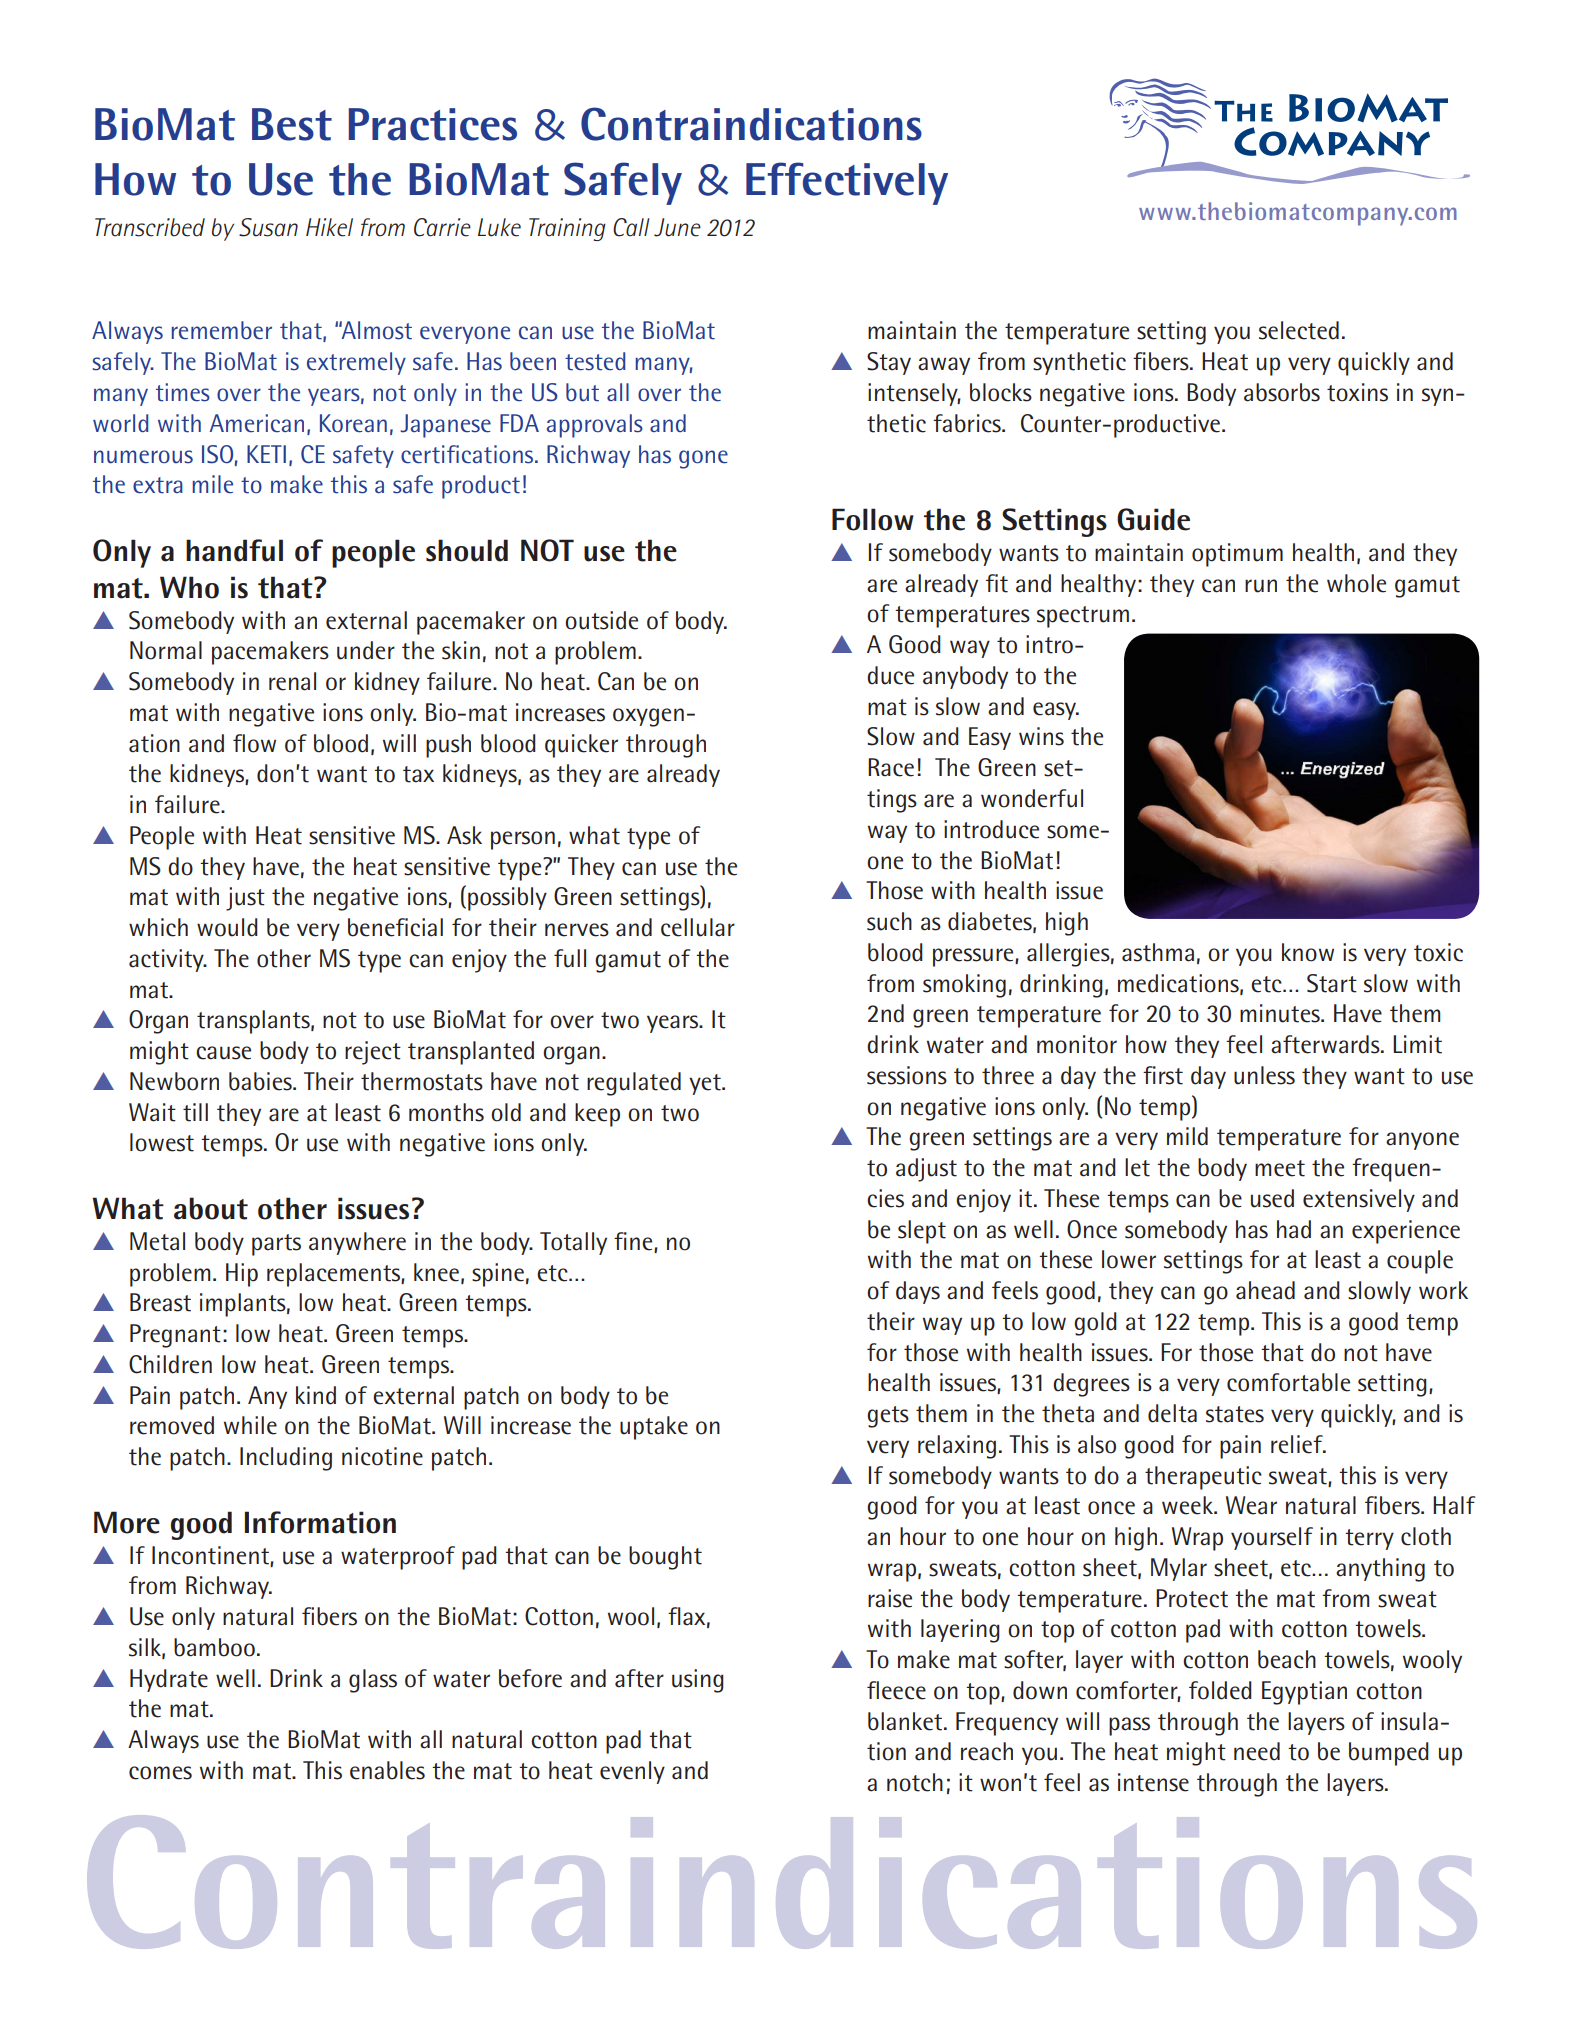  What do you see at coordinates (1299, 330) in the page?
I see `selected` at bounding box center [1299, 330].
